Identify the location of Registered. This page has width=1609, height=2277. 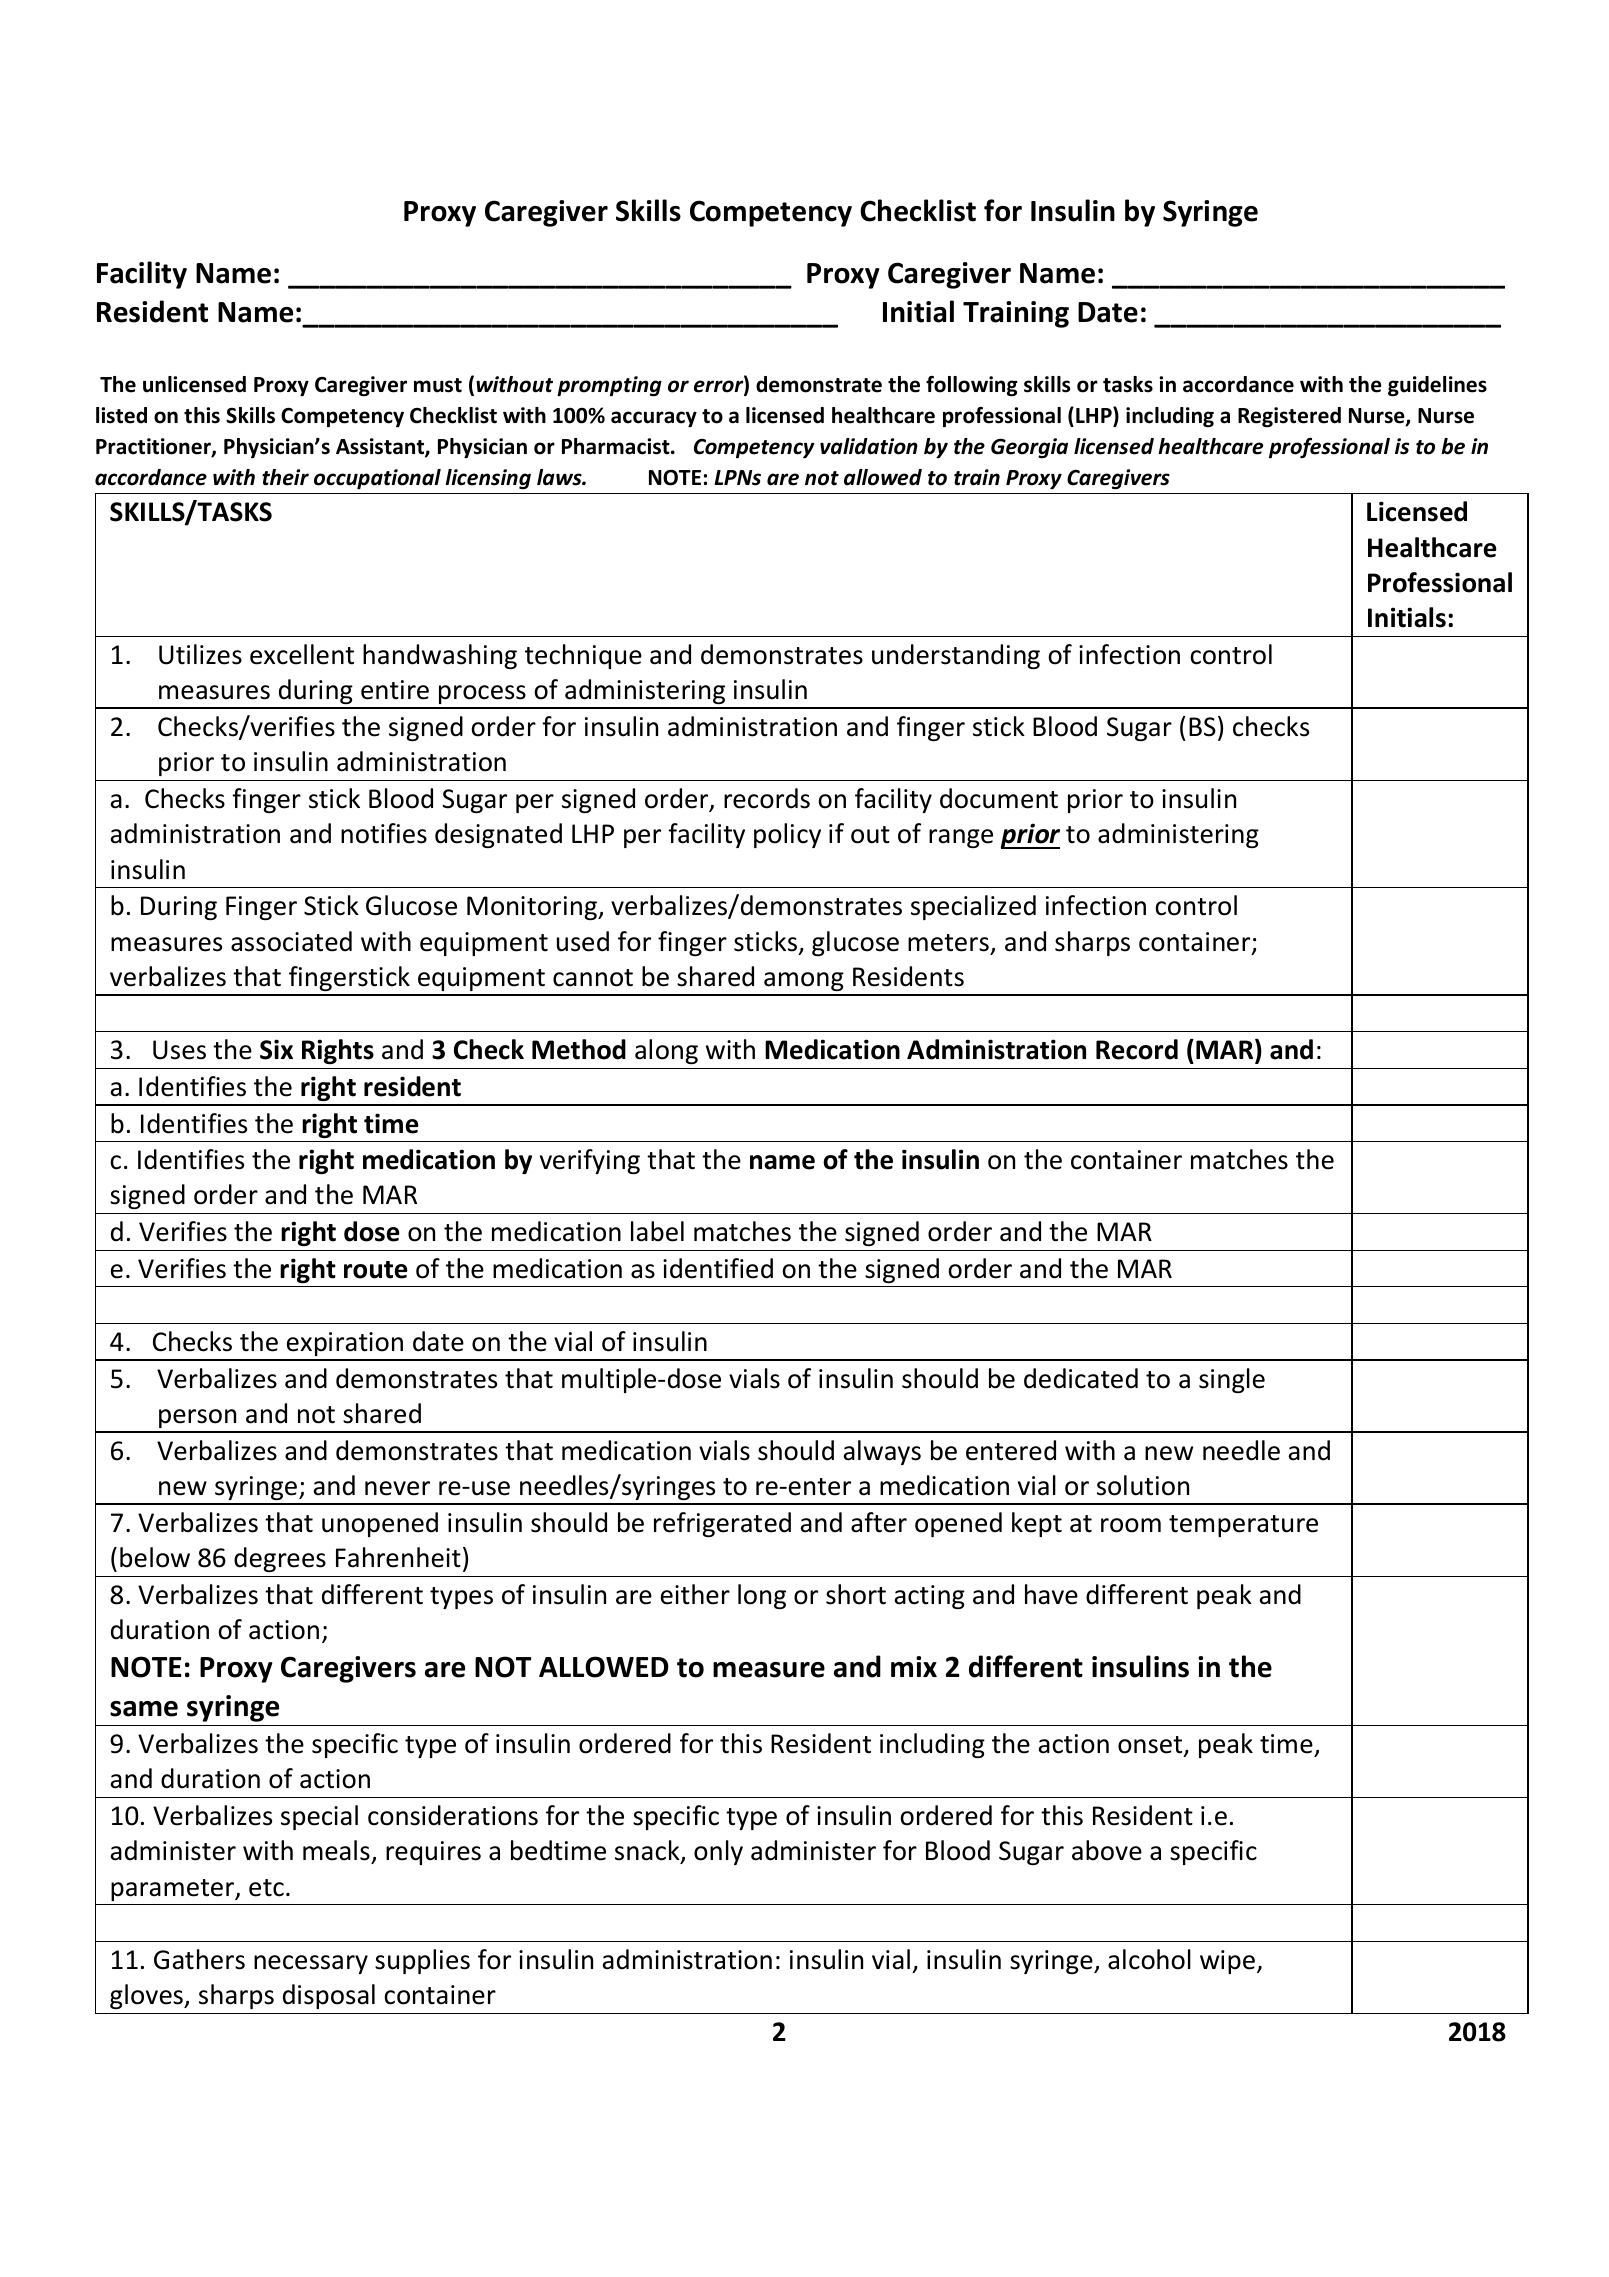
(1289, 417).
